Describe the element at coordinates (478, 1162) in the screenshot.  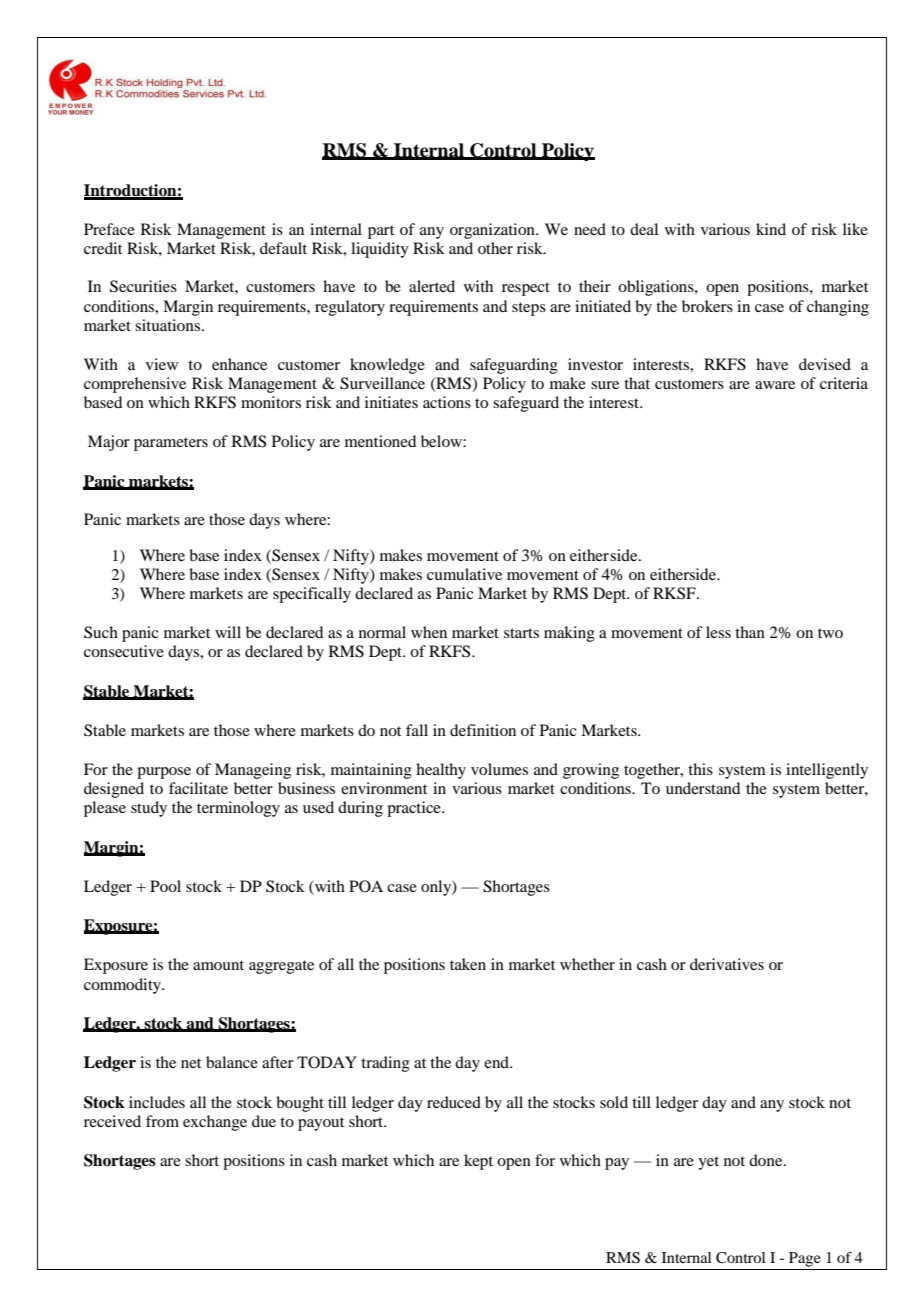
I see `kept` at that location.
